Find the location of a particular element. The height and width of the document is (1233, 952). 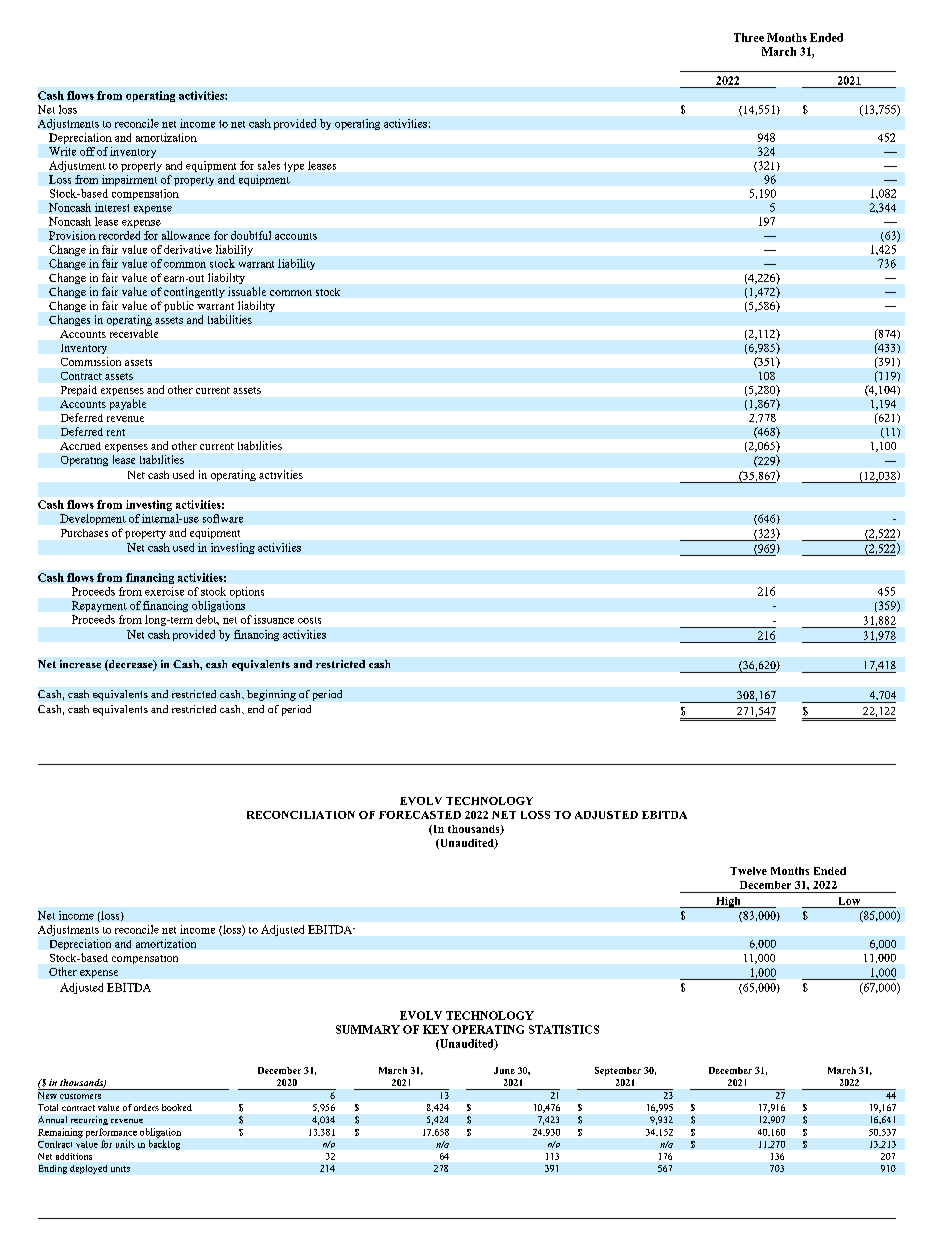

Three is located at coordinates (749, 37).
